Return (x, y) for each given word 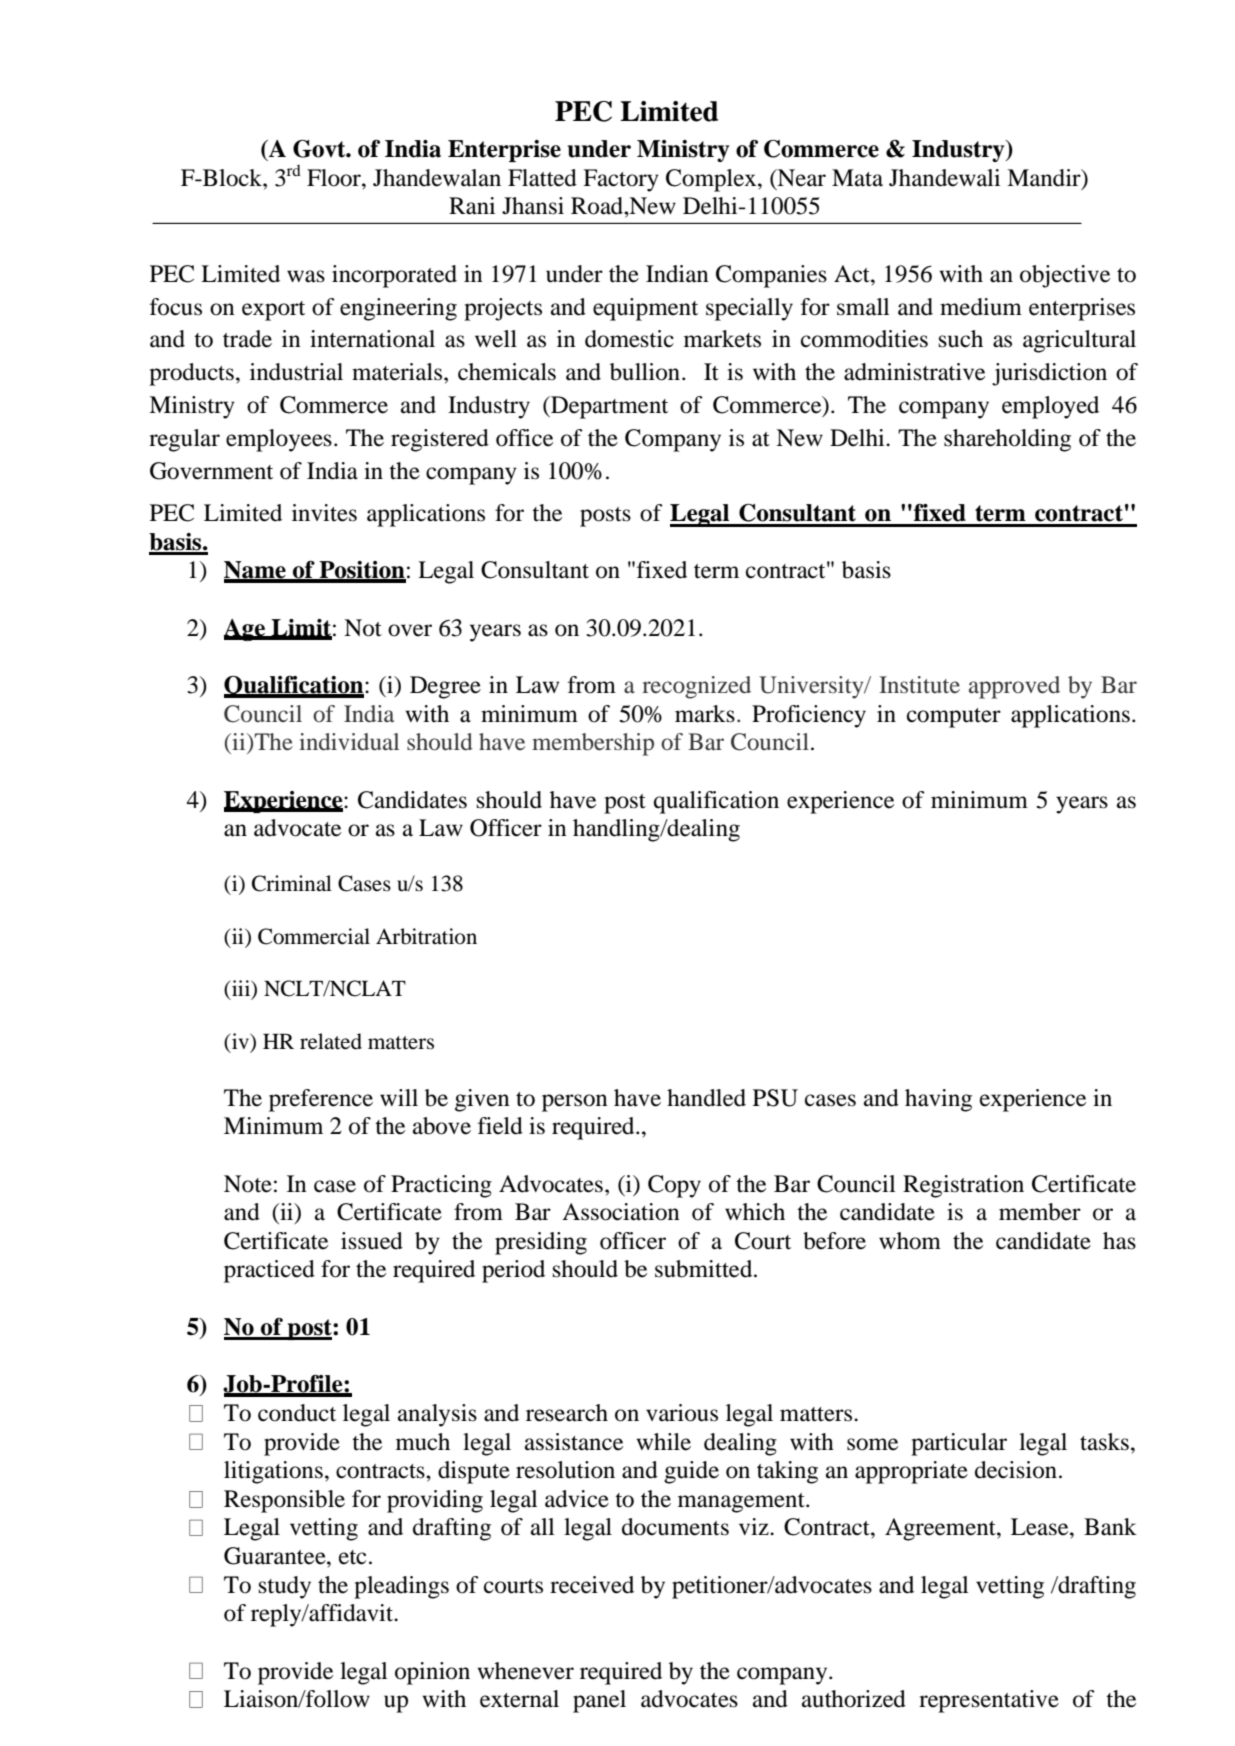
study (285, 1587)
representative (989, 1701)
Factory (621, 180)
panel (599, 1701)
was (306, 276)
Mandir (1045, 178)
